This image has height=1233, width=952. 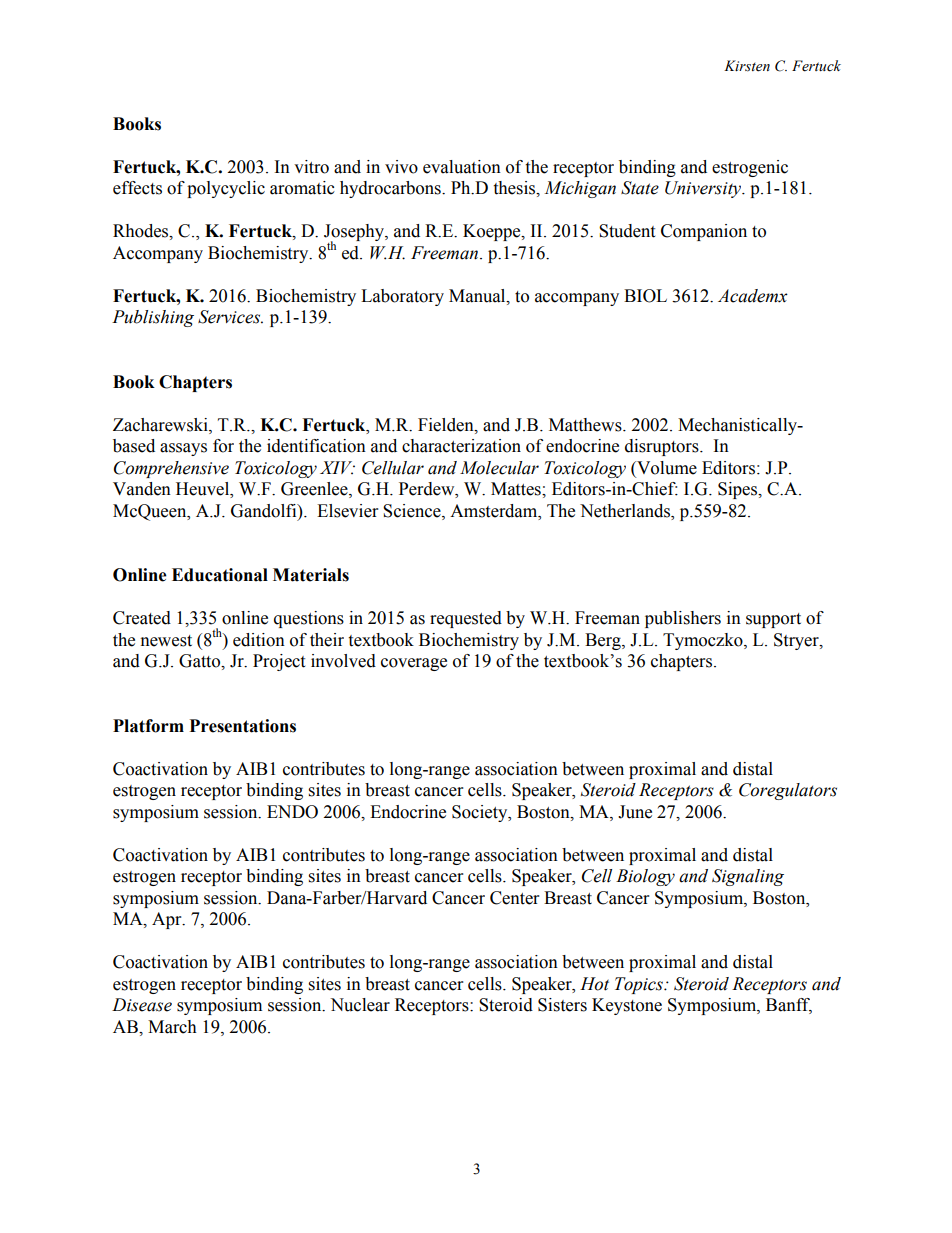 What do you see at coordinates (462, 167) in the image?
I see `evaluation` at bounding box center [462, 167].
